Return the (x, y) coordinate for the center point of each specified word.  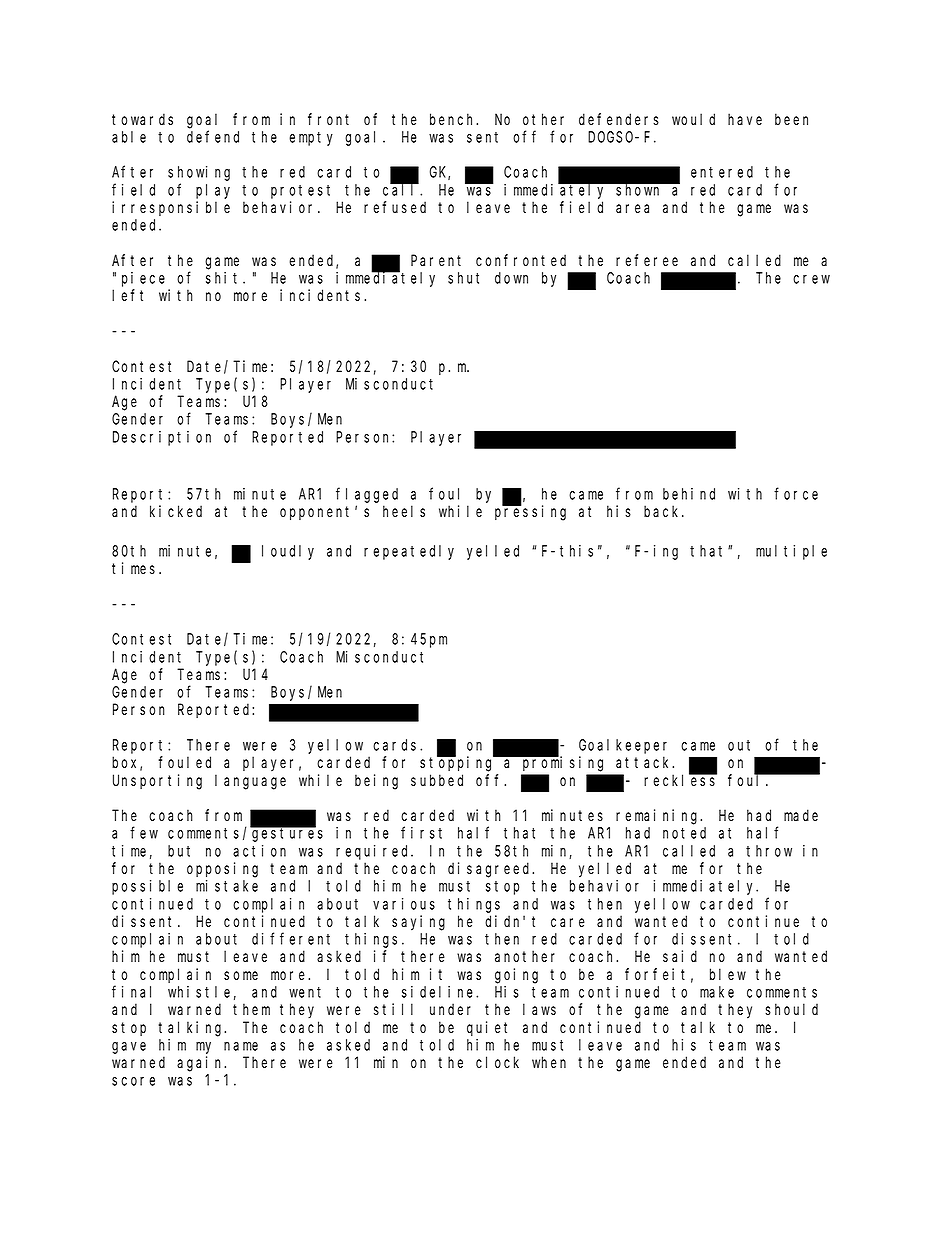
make (717, 992)
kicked (176, 511)
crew (811, 279)
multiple (791, 552)
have (745, 119)
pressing (530, 513)
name (241, 1046)
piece (143, 279)
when (549, 1062)
